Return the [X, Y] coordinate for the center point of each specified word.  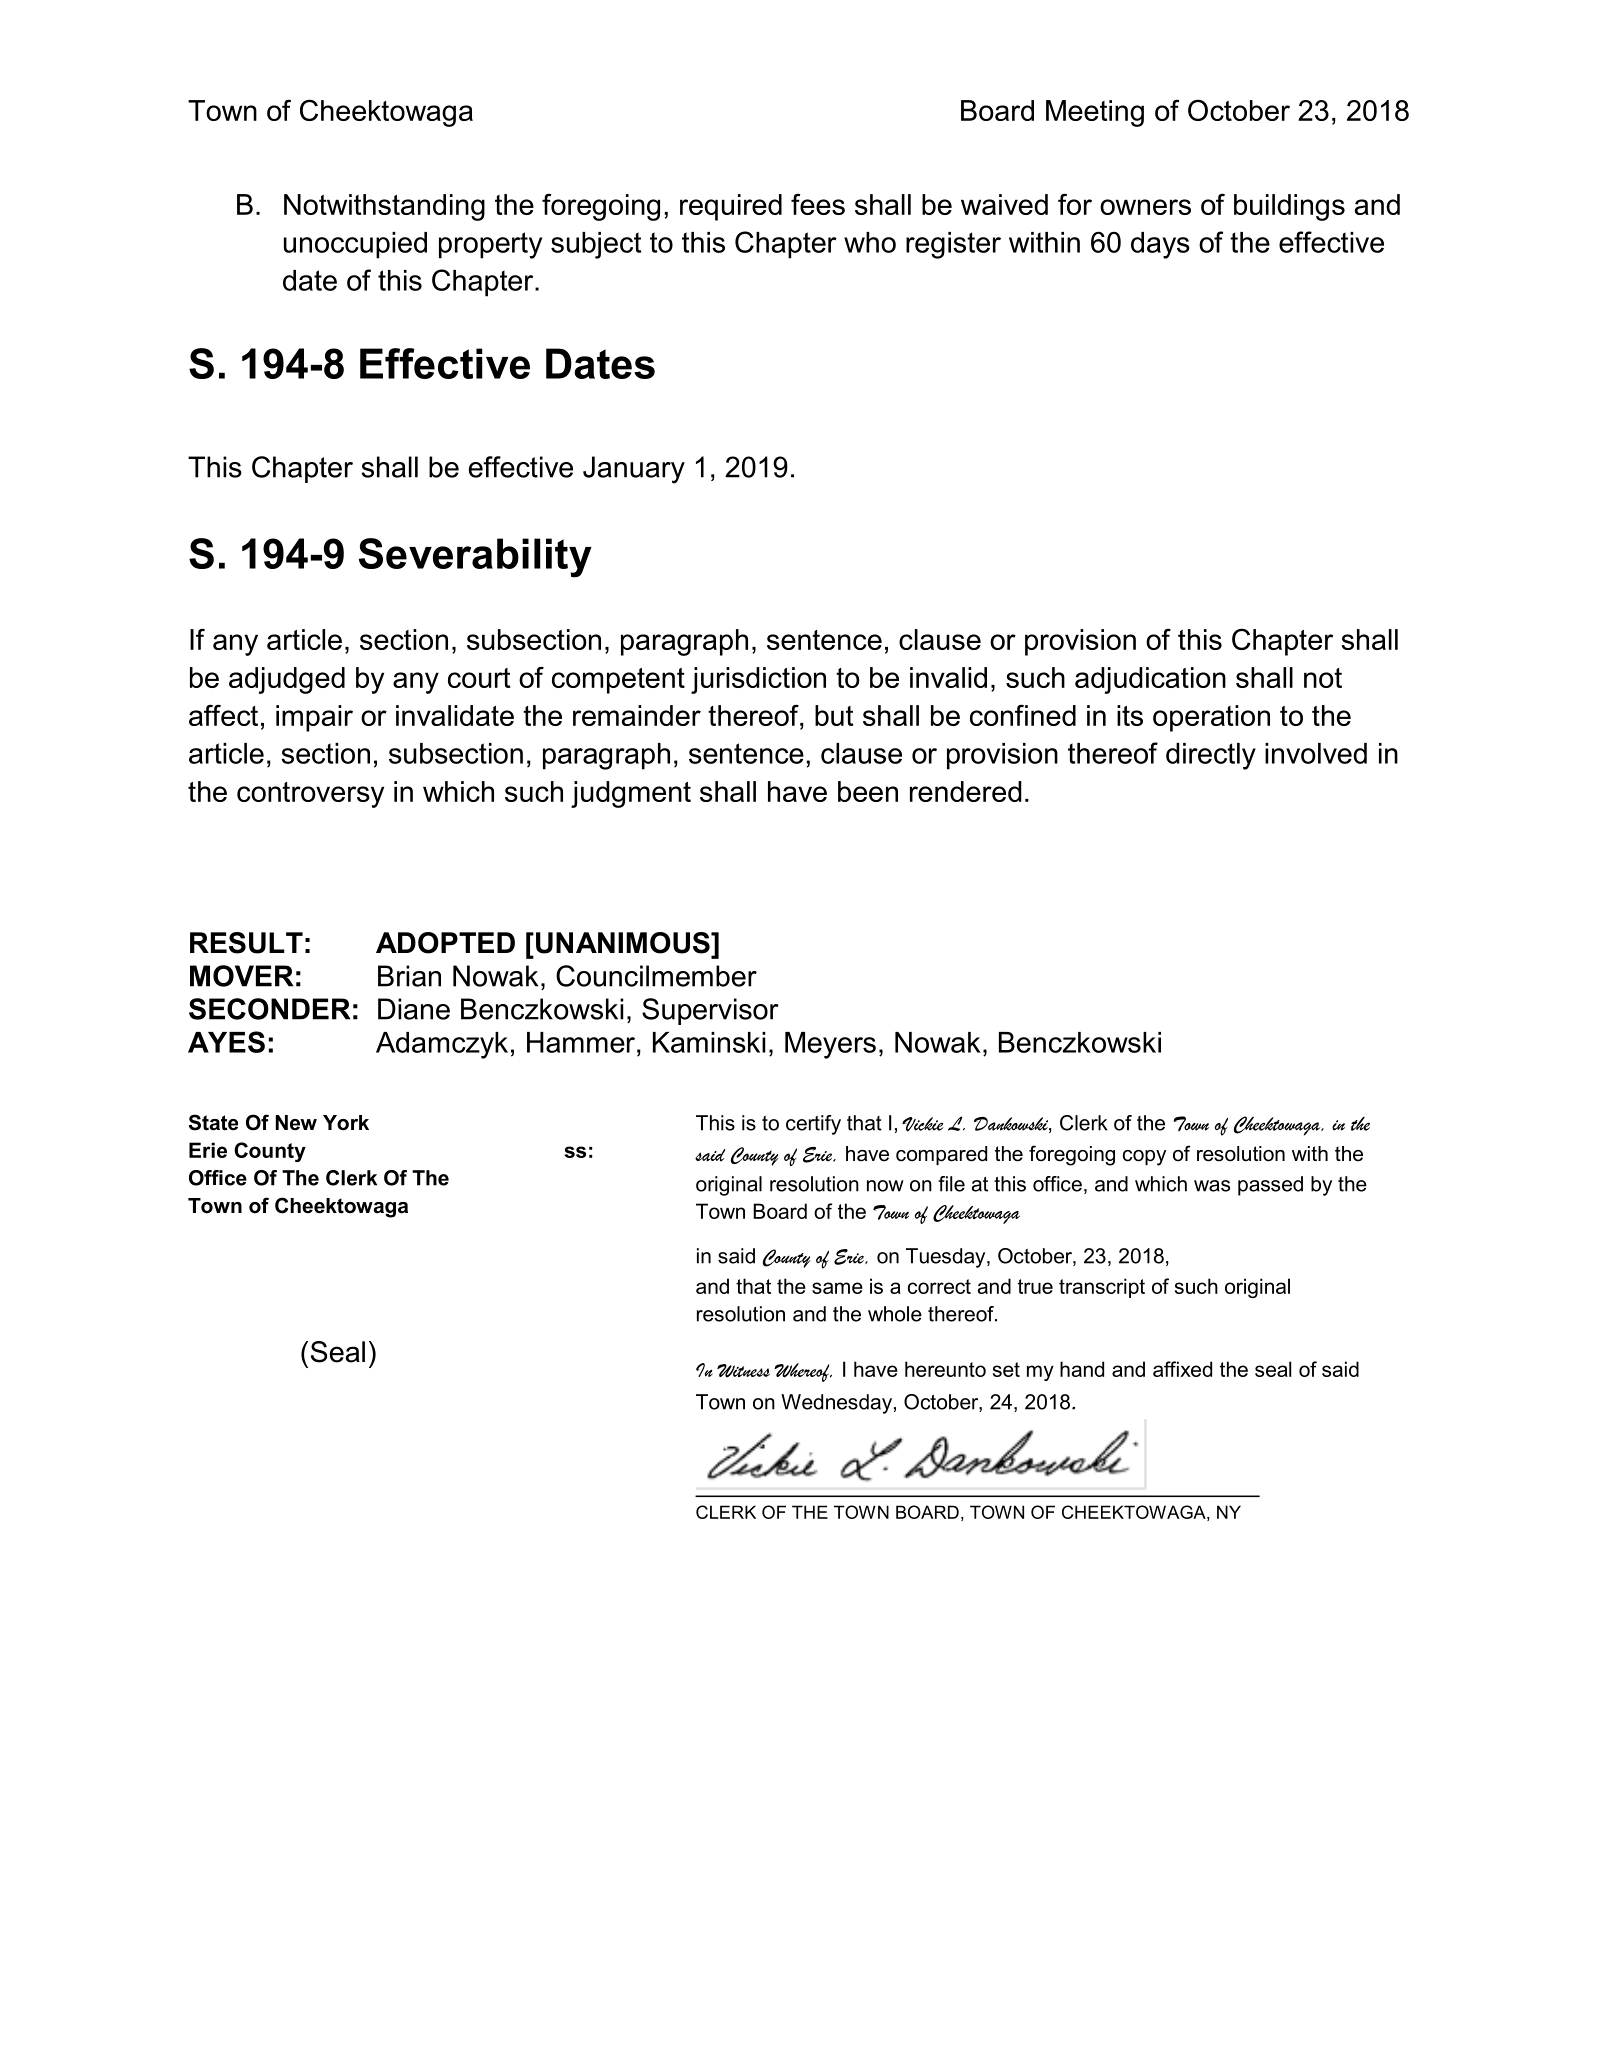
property [490, 245]
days [1160, 245]
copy [1144, 1158]
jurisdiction [758, 680]
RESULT [246, 943]
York [346, 1123]
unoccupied [355, 245]
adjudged [287, 680]
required [731, 207]
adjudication [1150, 680]
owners [1145, 207]
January [634, 470]
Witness [743, 1371]
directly [1211, 756]
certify [813, 1125]
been [868, 791]
